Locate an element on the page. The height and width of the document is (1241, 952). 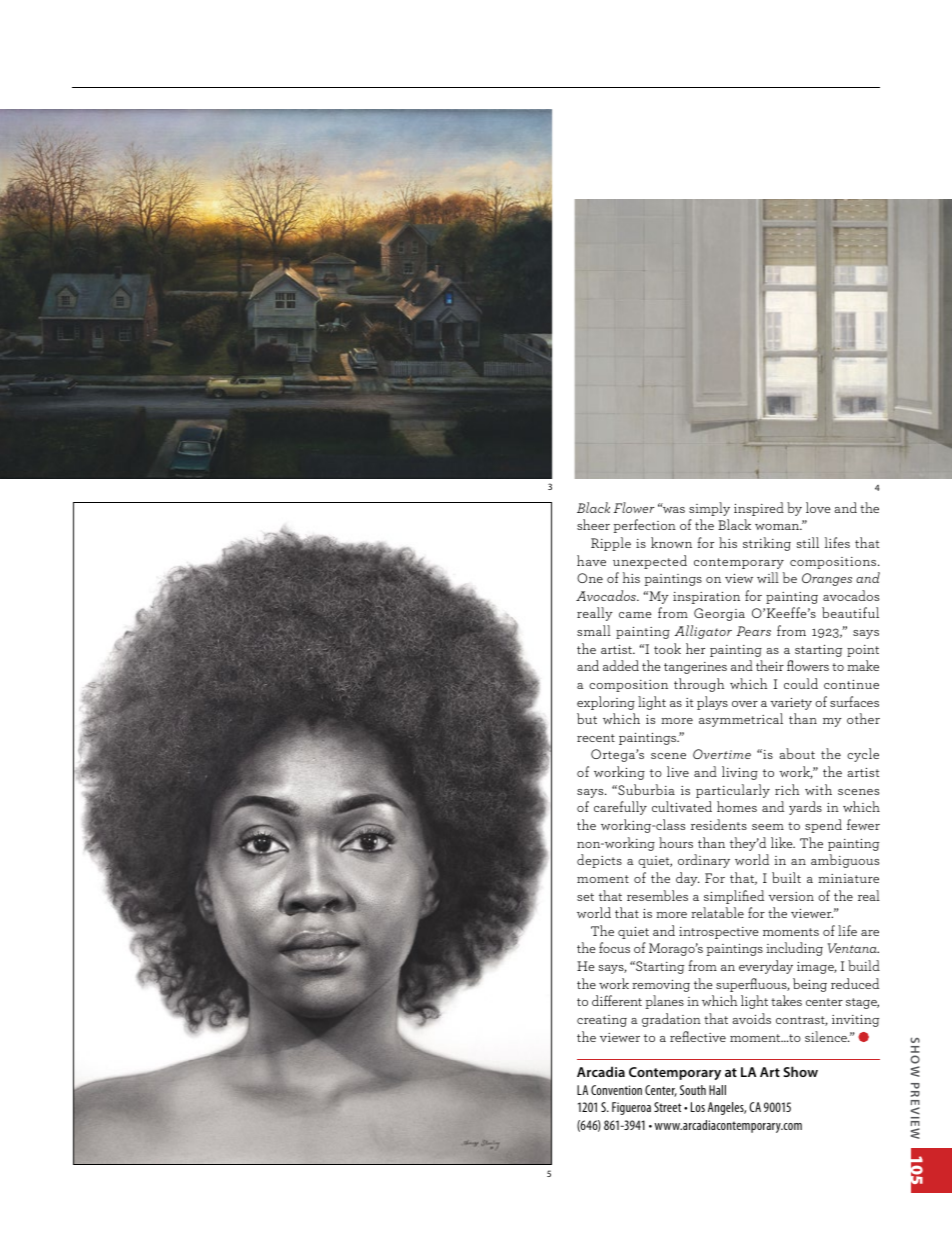
love is located at coordinates (818, 507).
